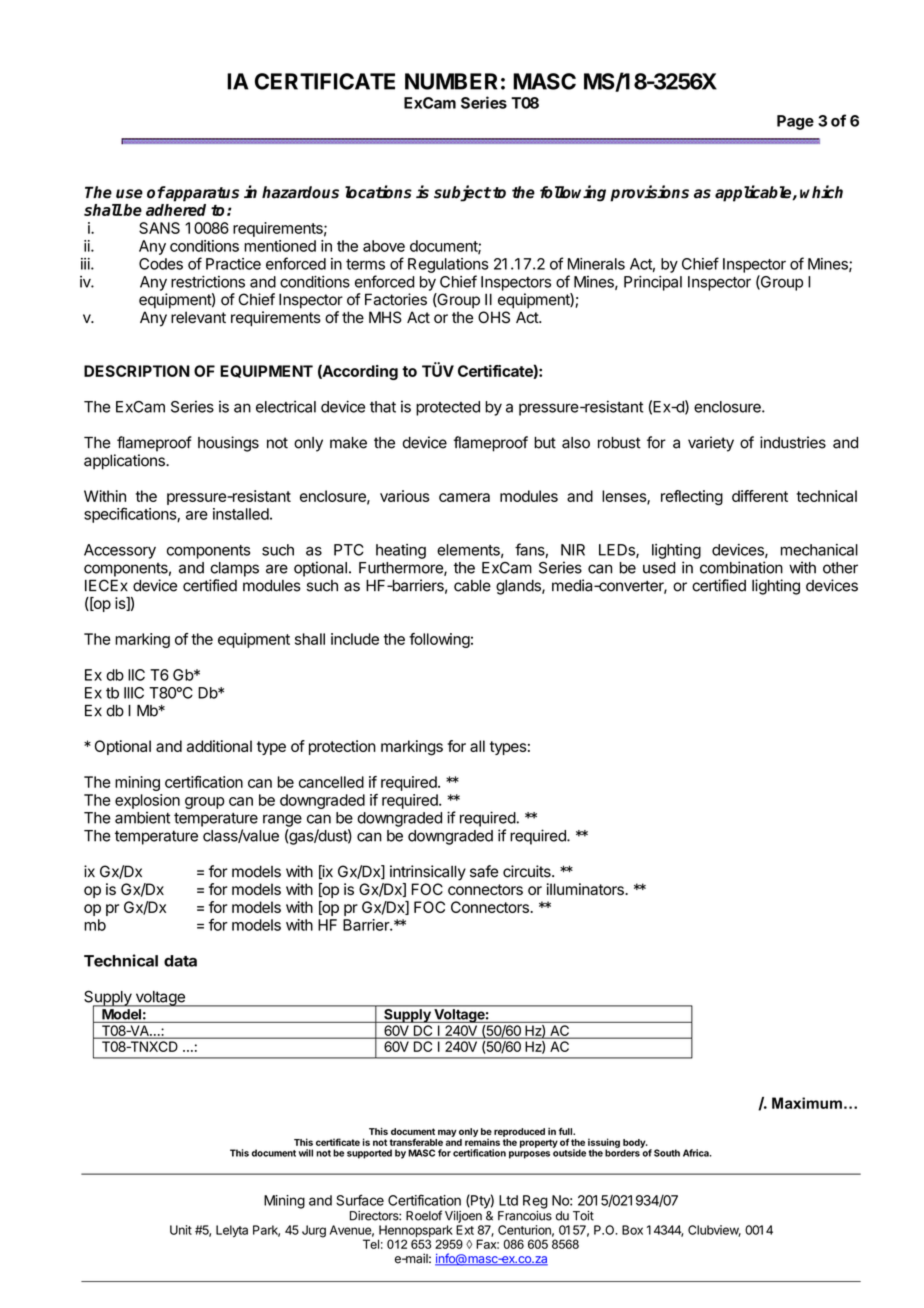 Image resolution: width=924 pixels, height=1308 pixels. Describe the element at coordinates (180, 961) in the image. I see `data` at that location.
